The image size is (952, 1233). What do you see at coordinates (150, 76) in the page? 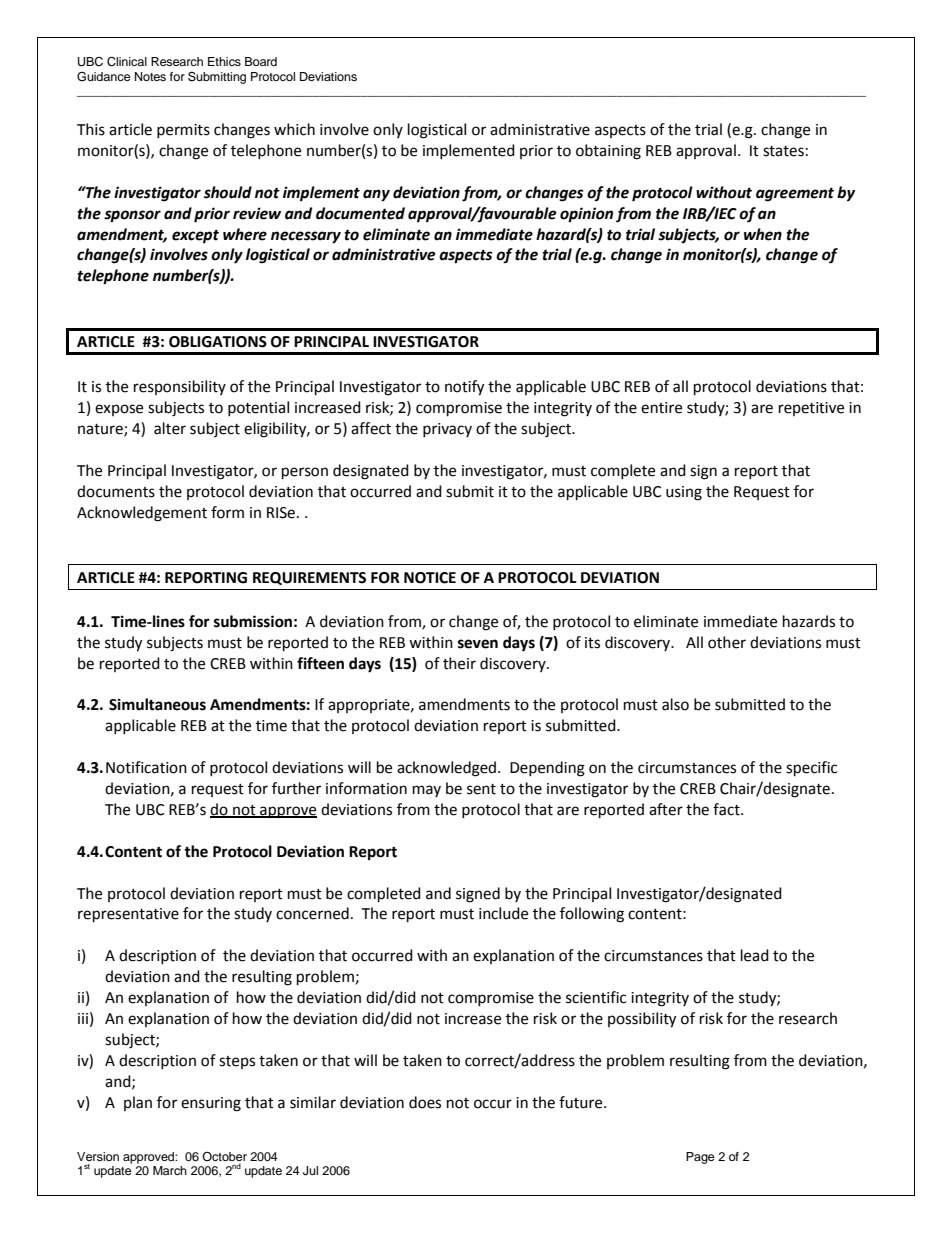
I see `Notes` at bounding box center [150, 76].
